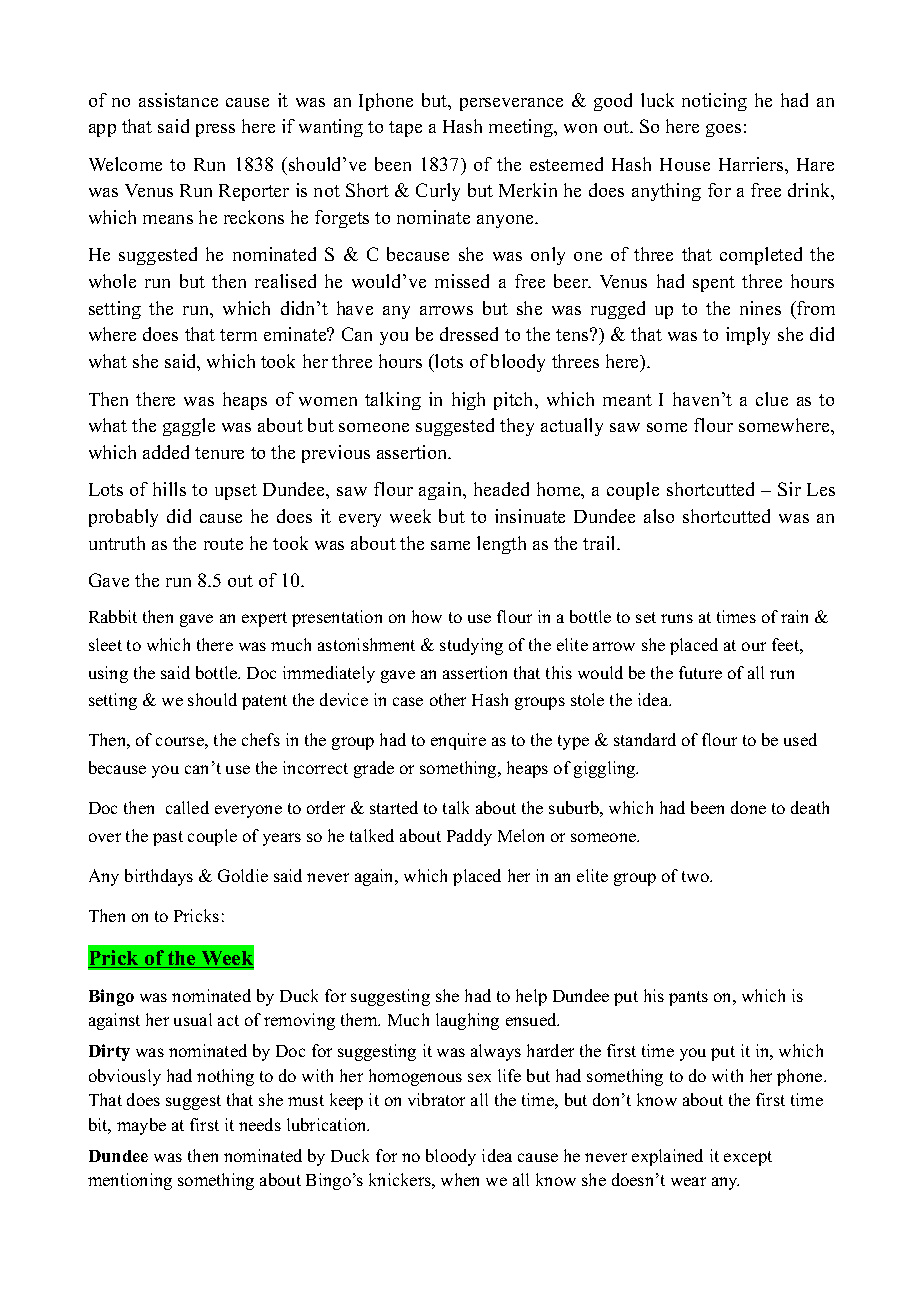 The width and height of the page is (924, 1308). I want to click on studying, so click(471, 646).
